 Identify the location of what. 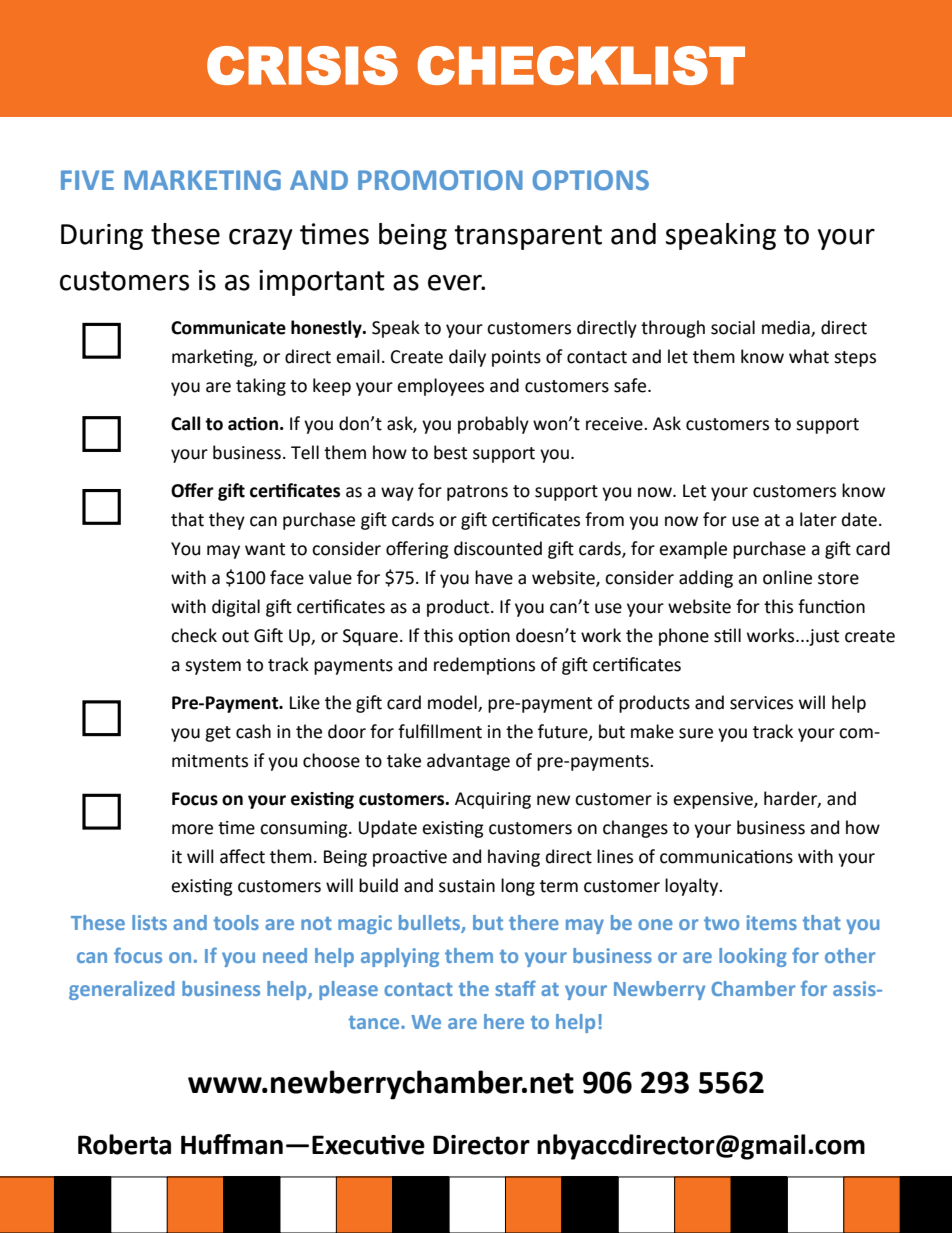
(809, 356).
